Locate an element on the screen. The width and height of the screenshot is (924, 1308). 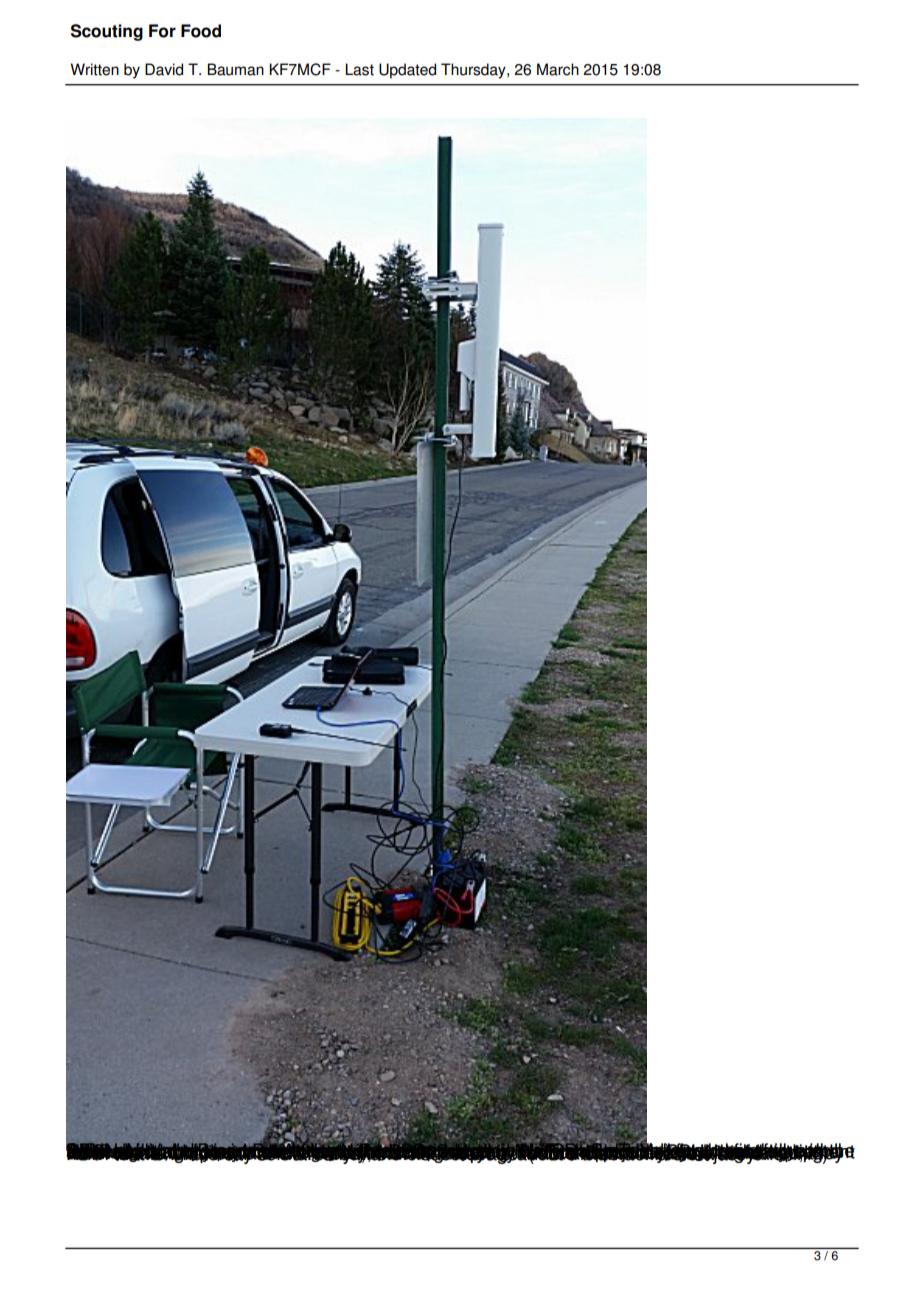
Thursday is located at coordinates (474, 71).
